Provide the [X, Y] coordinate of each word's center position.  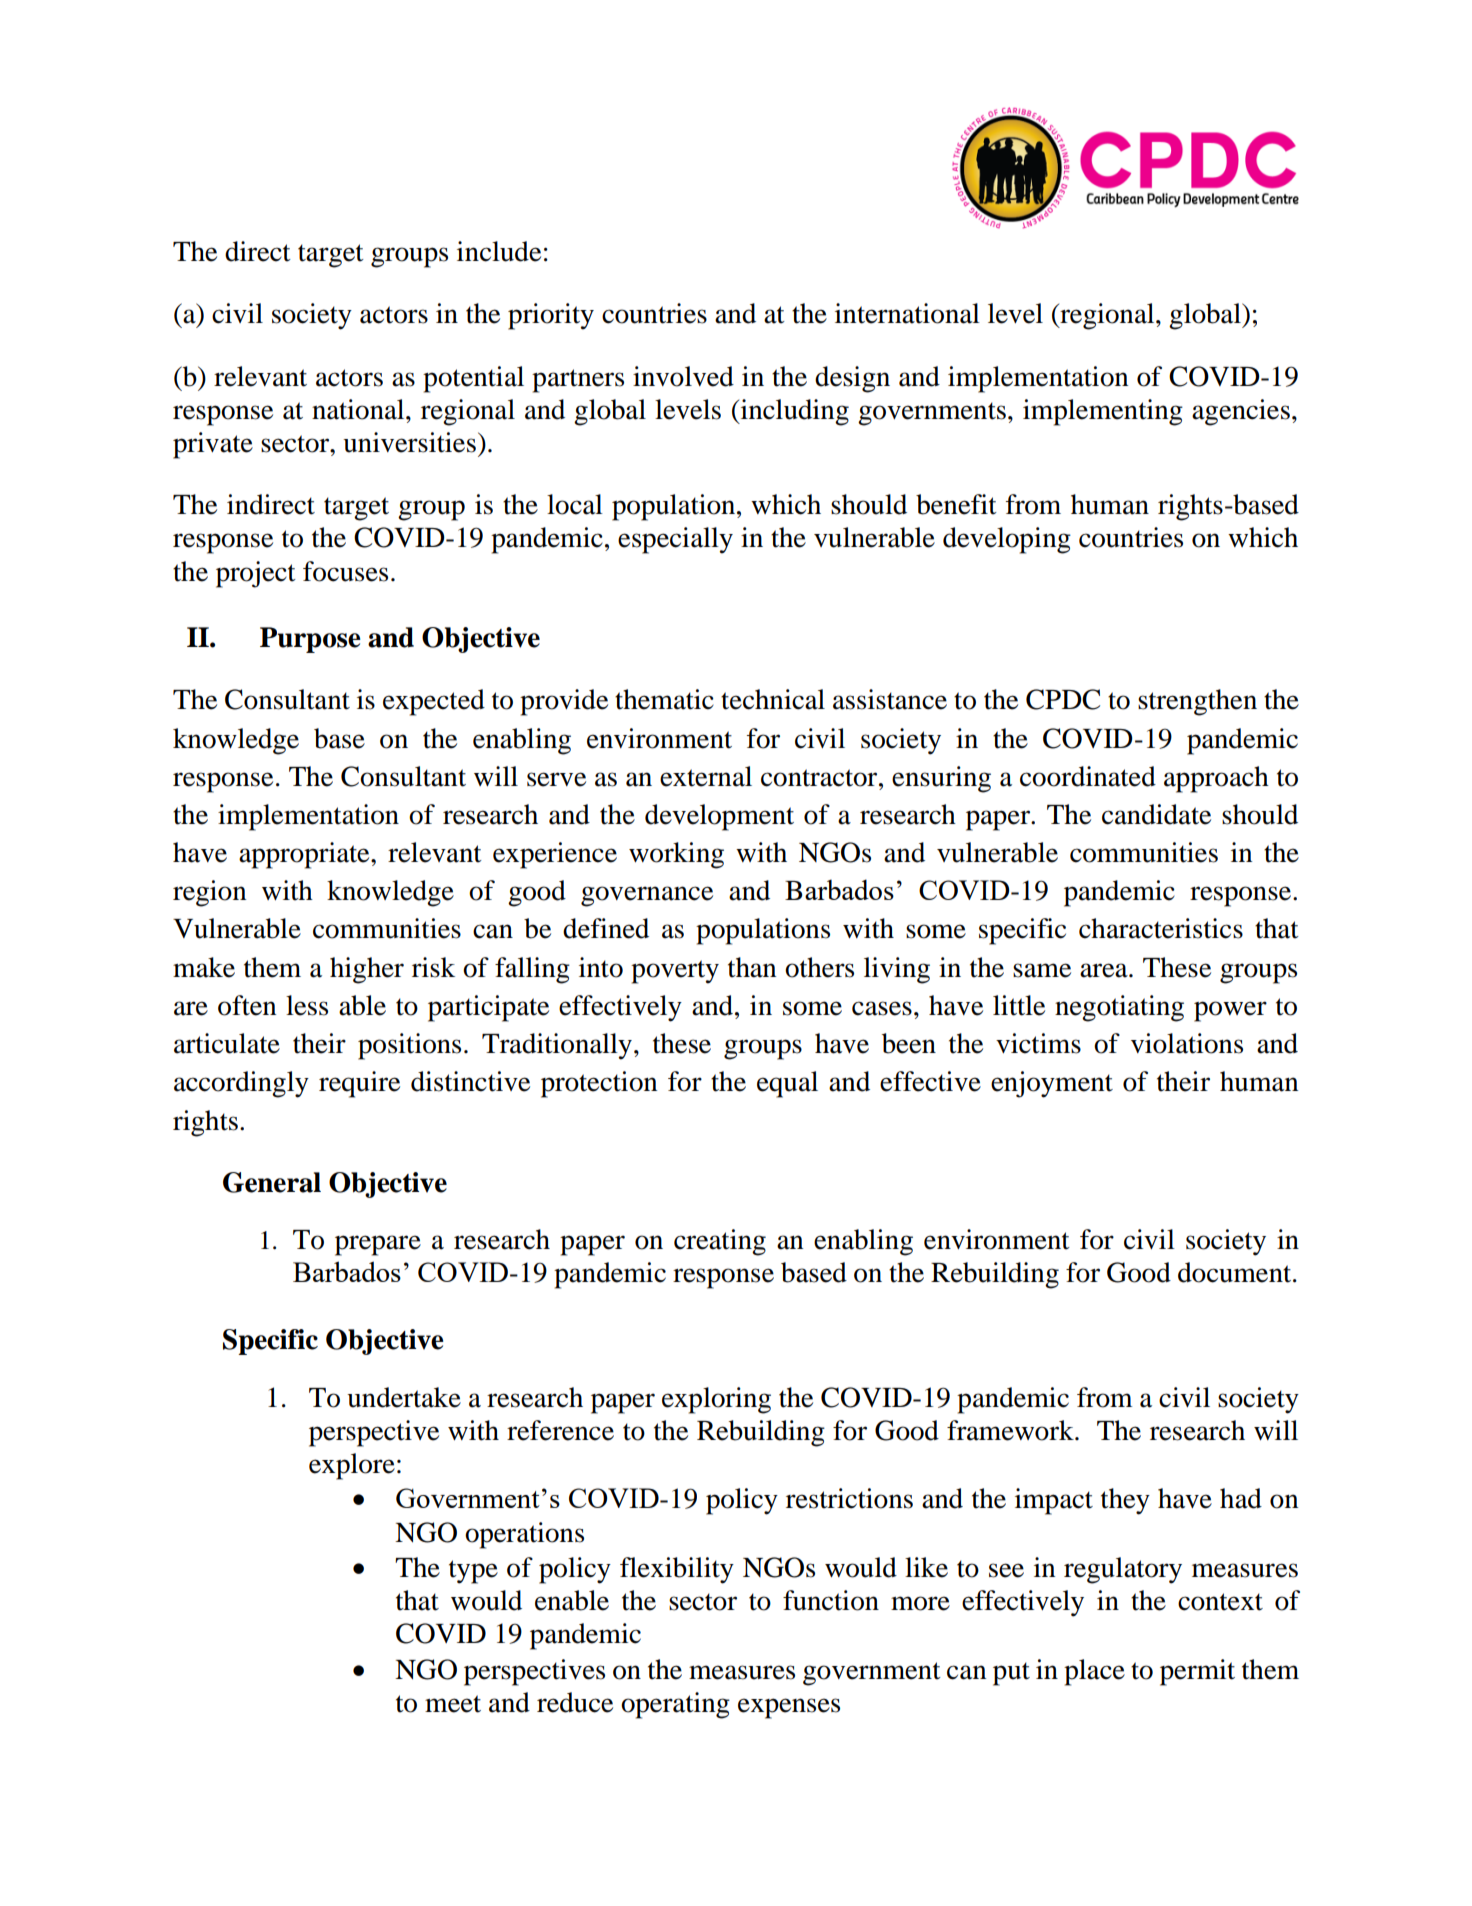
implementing [1103, 412]
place [1094, 1672]
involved [683, 376]
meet [453, 1704]
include [499, 251]
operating [675, 1705]
